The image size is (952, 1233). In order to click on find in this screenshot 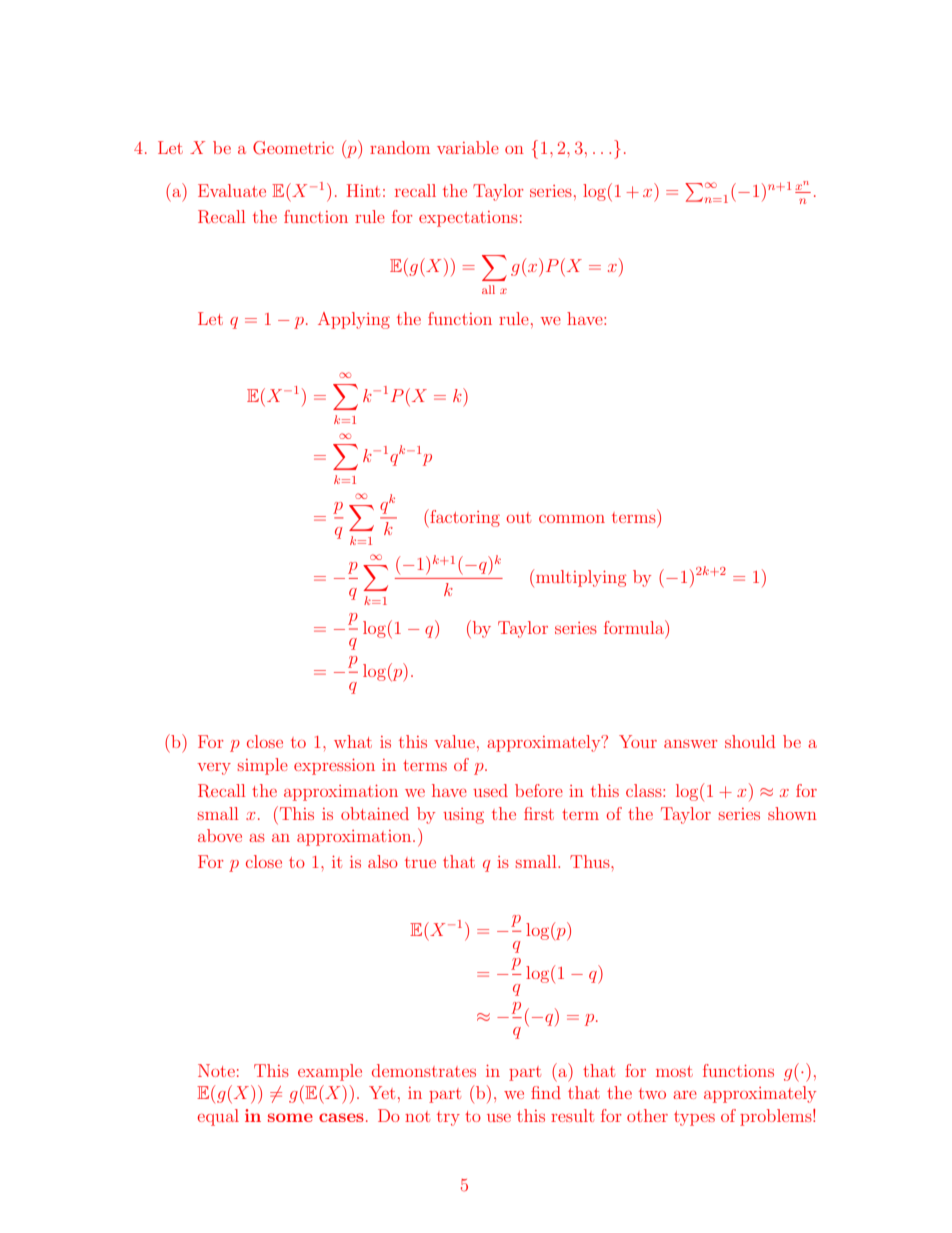, I will do `click(546, 1092)`.
